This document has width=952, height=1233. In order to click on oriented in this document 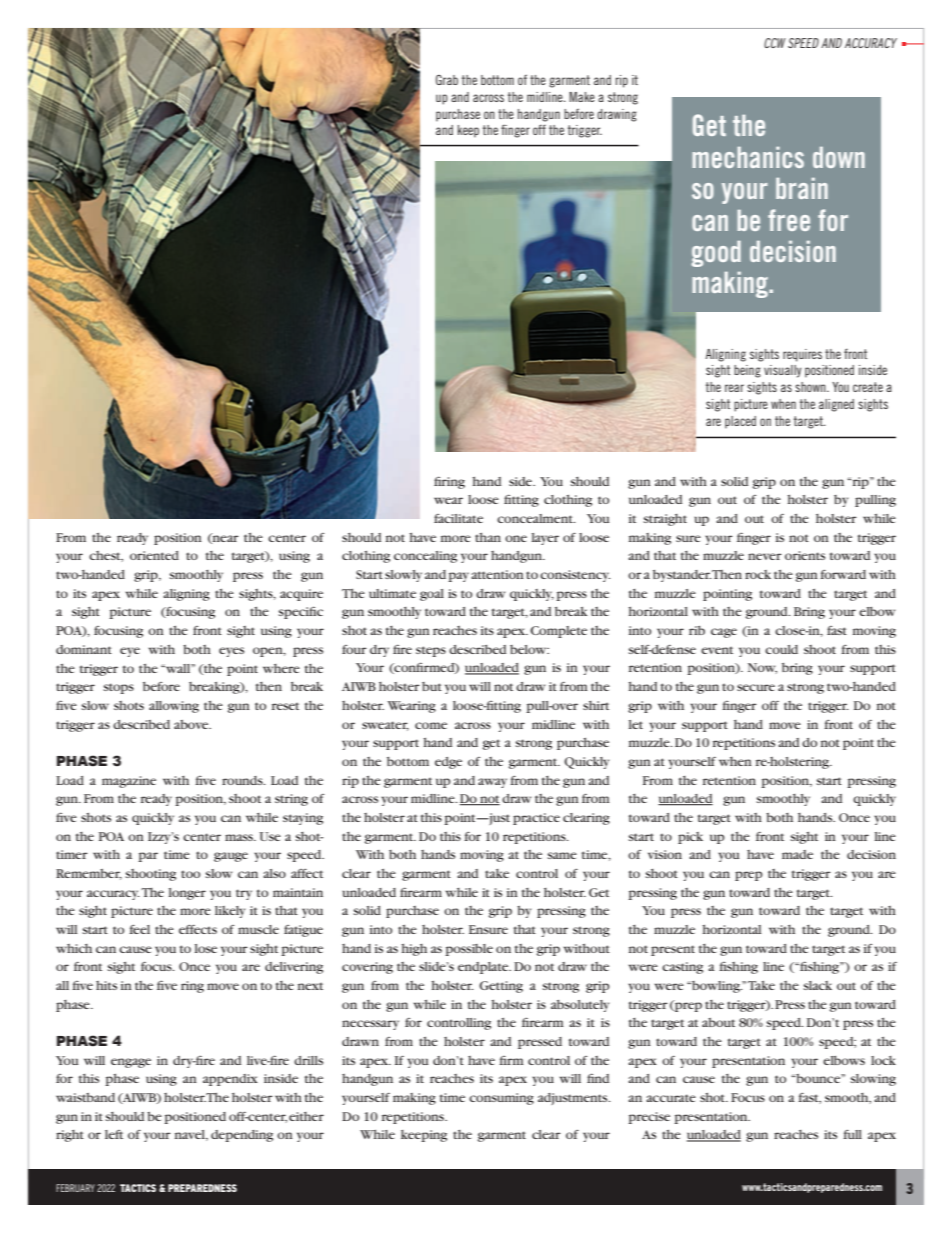, I will do `click(154, 555)`.
